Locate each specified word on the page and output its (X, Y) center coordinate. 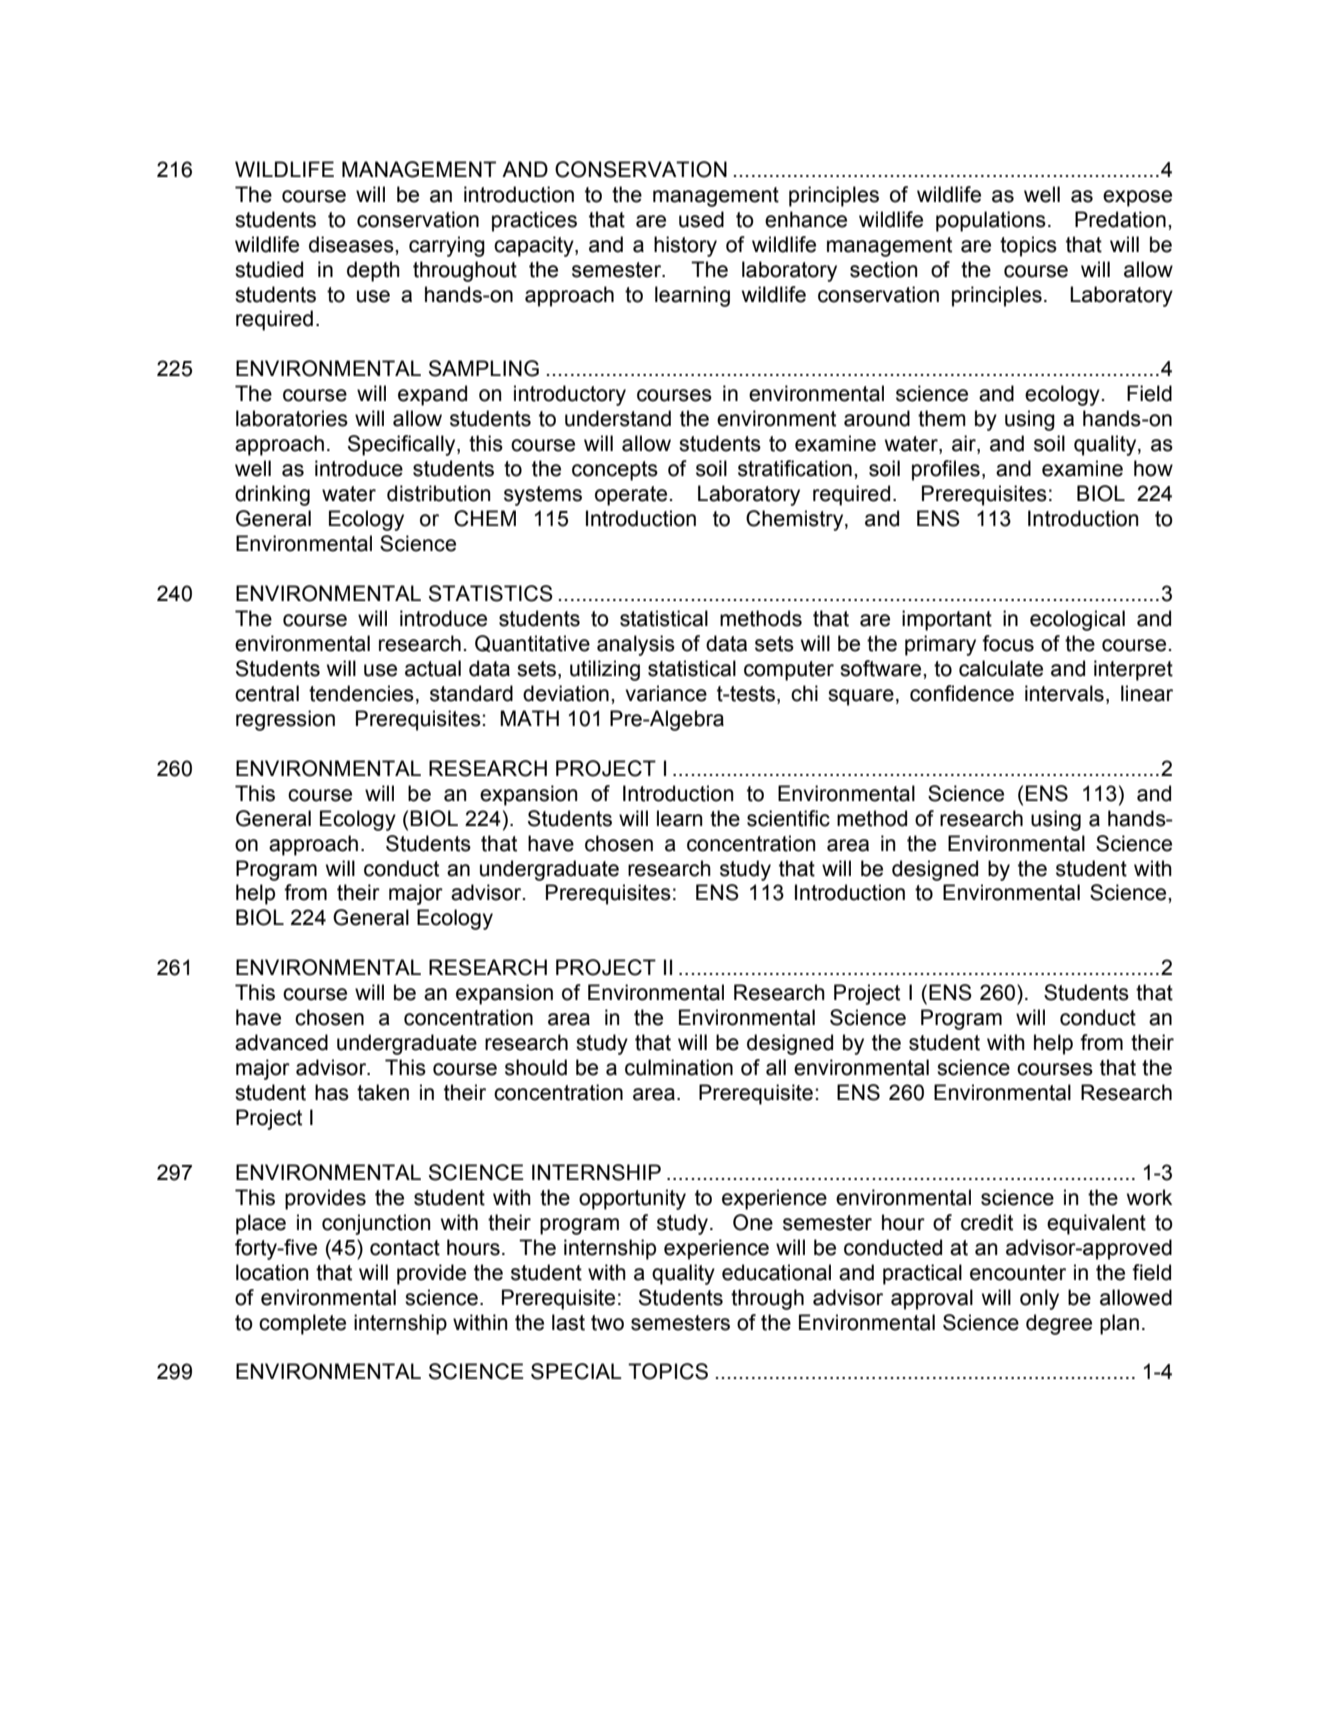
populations (991, 221)
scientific (788, 818)
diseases (352, 244)
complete (302, 1324)
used (701, 219)
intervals (1064, 693)
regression (285, 720)
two (607, 1323)
